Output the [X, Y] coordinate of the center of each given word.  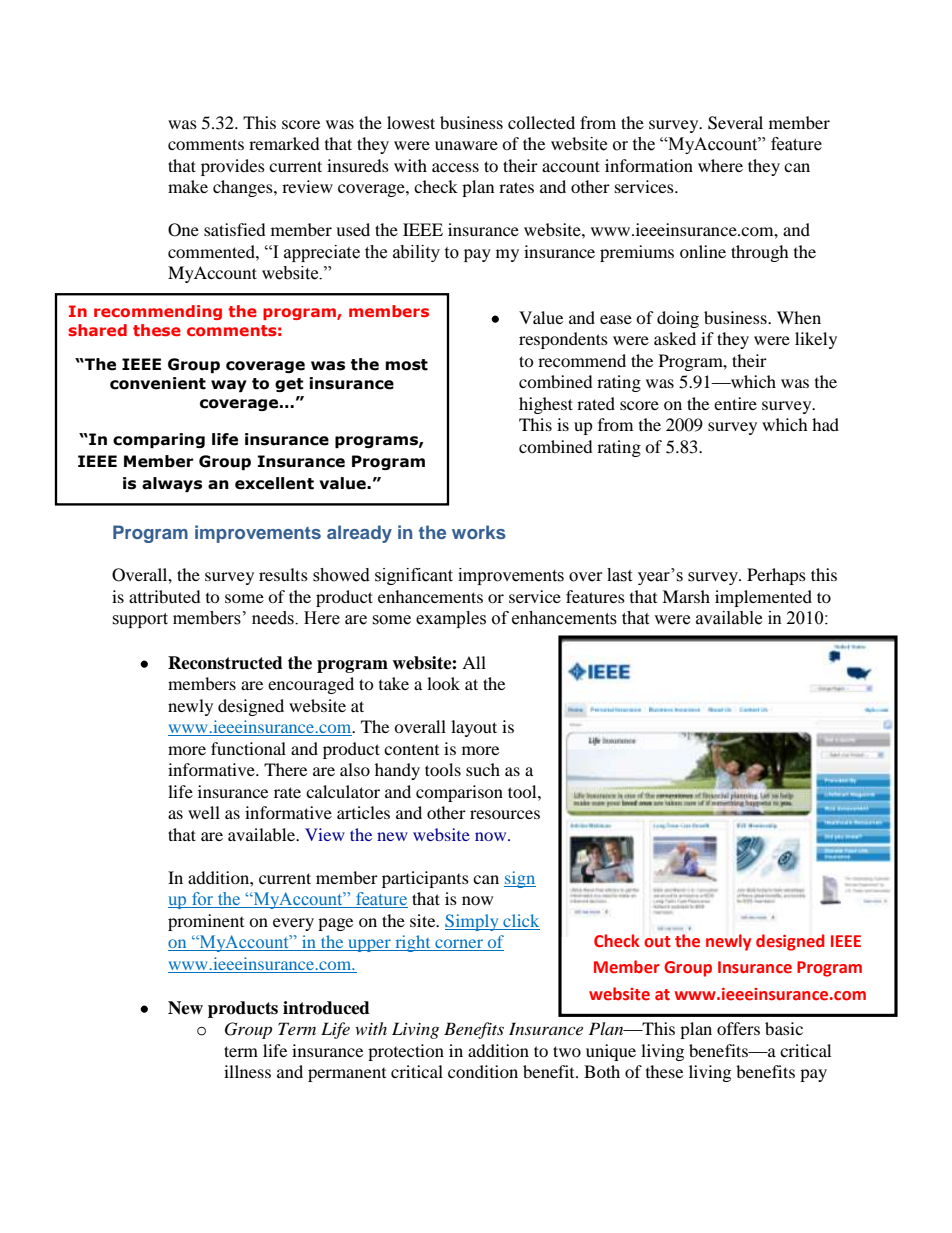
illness [247, 1071]
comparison [459, 793]
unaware [466, 145]
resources [505, 814]
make [188, 186]
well [204, 812]
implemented [763, 598]
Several [735, 123]
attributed [165, 596]
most [407, 365]
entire [735, 403]
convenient [158, 383]
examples [451, 619]
